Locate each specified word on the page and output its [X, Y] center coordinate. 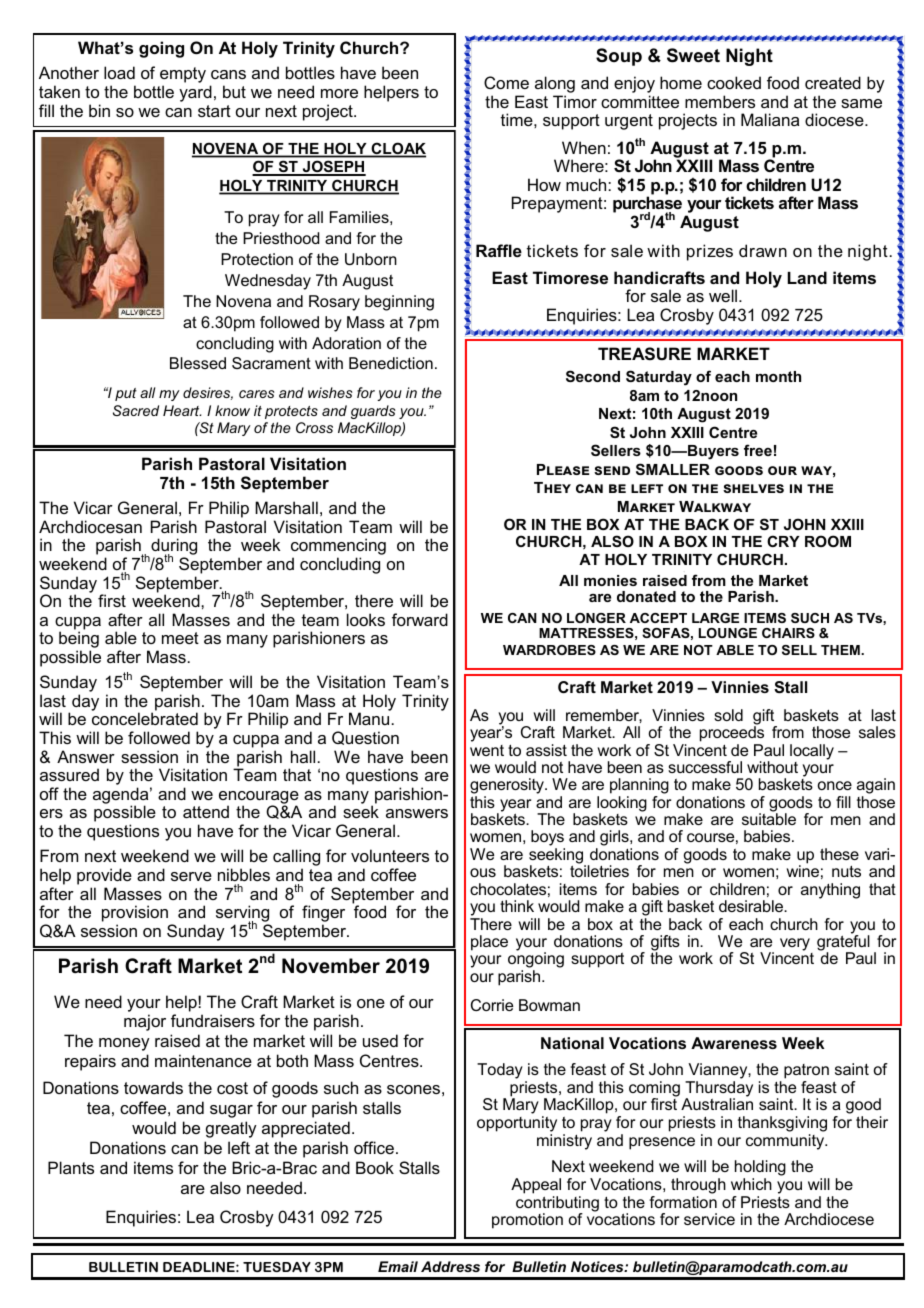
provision [135, 915]
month [778, 376]
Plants [71, 1167]
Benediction [391, 363]
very [795, 944]
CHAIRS [788, 633]
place [489, 943]
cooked [734, 82]
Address [450, 1266]
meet [180, 638]
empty [183, 76]
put [126, 394]
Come [506, 82]
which [751, 1184]
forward [420, 619]
